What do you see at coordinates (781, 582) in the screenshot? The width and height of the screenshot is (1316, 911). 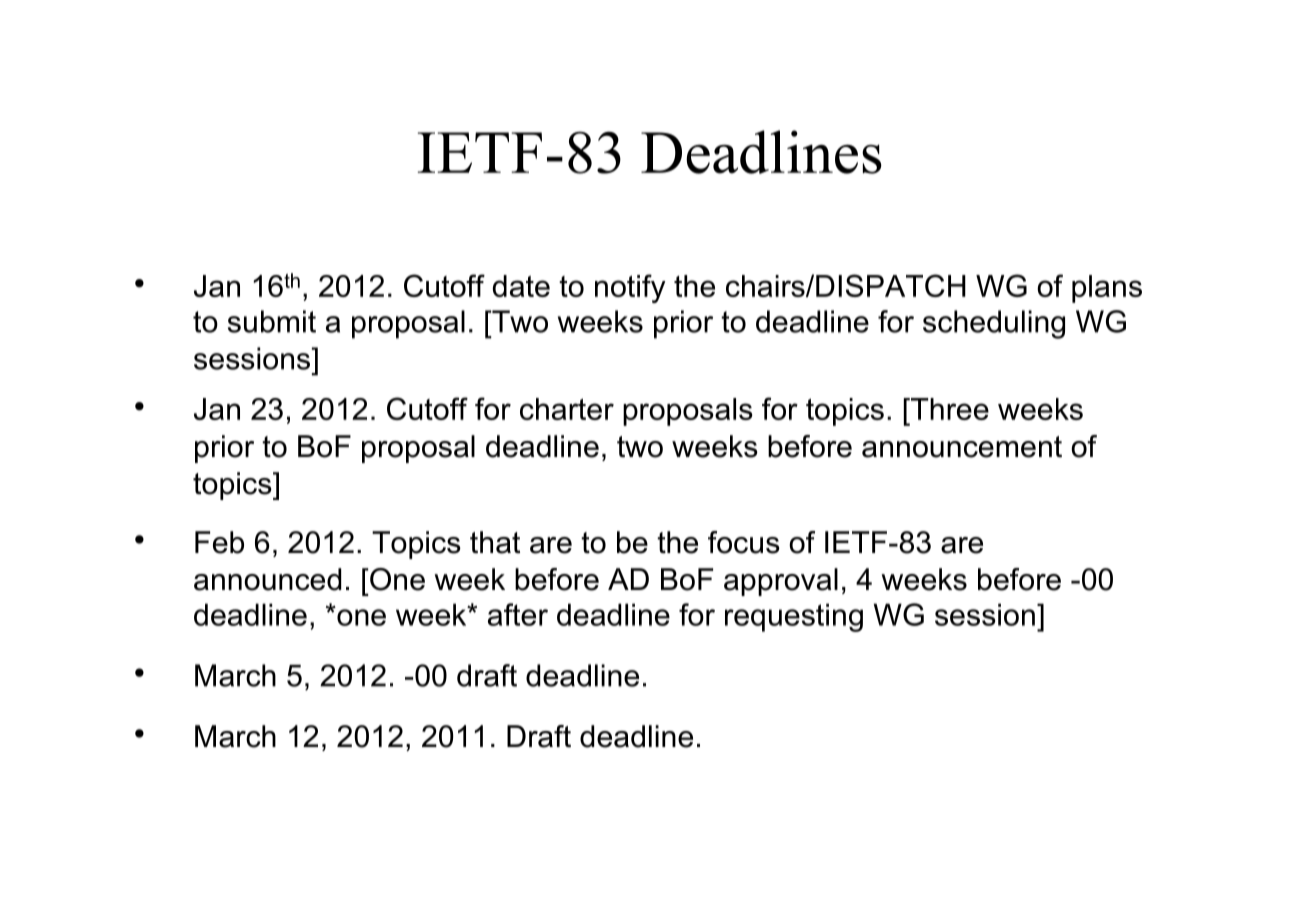 I see `approval` at bounding box center [781, 582].
